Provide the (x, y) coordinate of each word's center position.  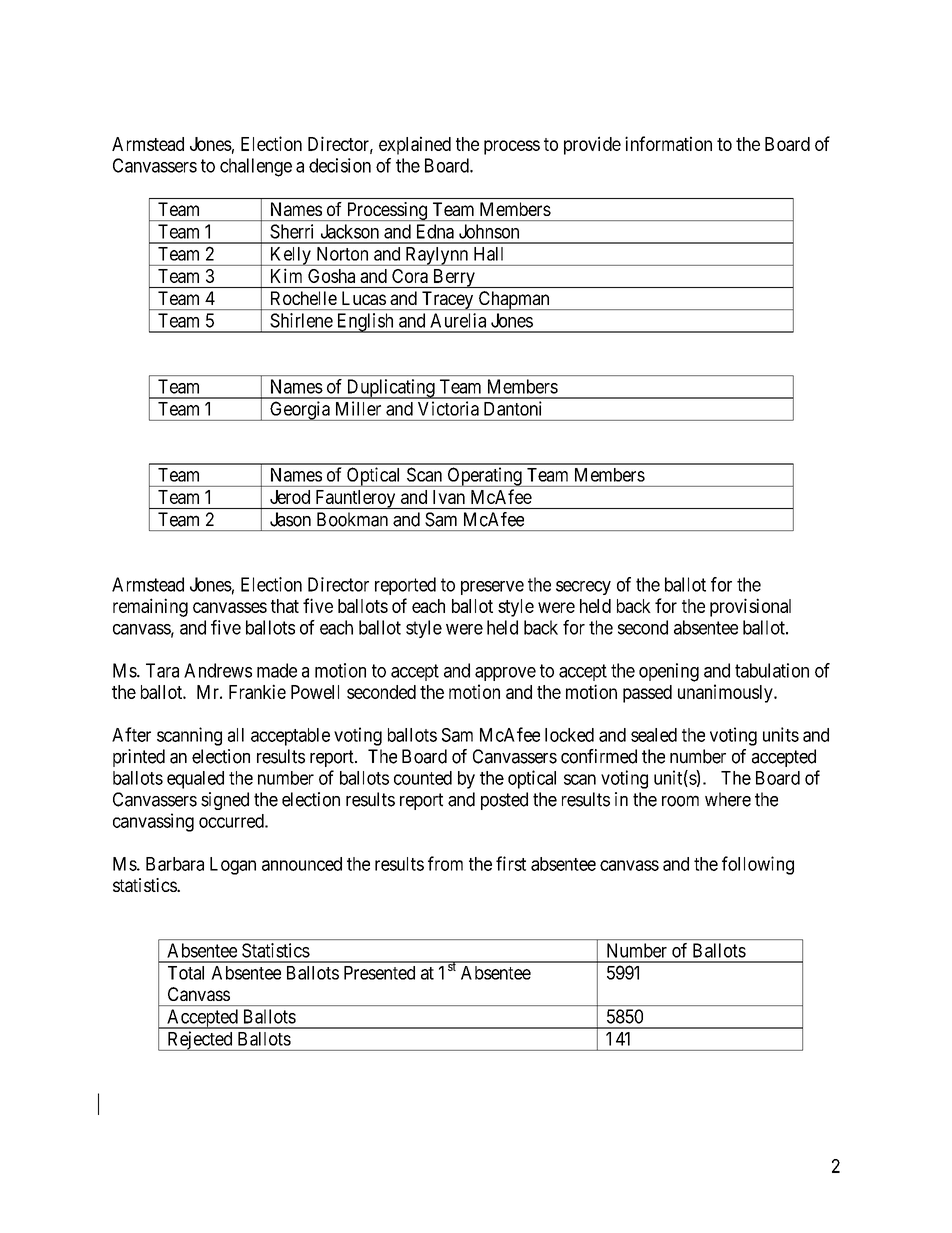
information (668, 143)
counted (423, 778)
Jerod (290, 497)
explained (415, 145)
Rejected (200, 1041)
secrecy (583, 588)
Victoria (448, 408)
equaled (195, 780)
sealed (654, 735)
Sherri (291, 231)
